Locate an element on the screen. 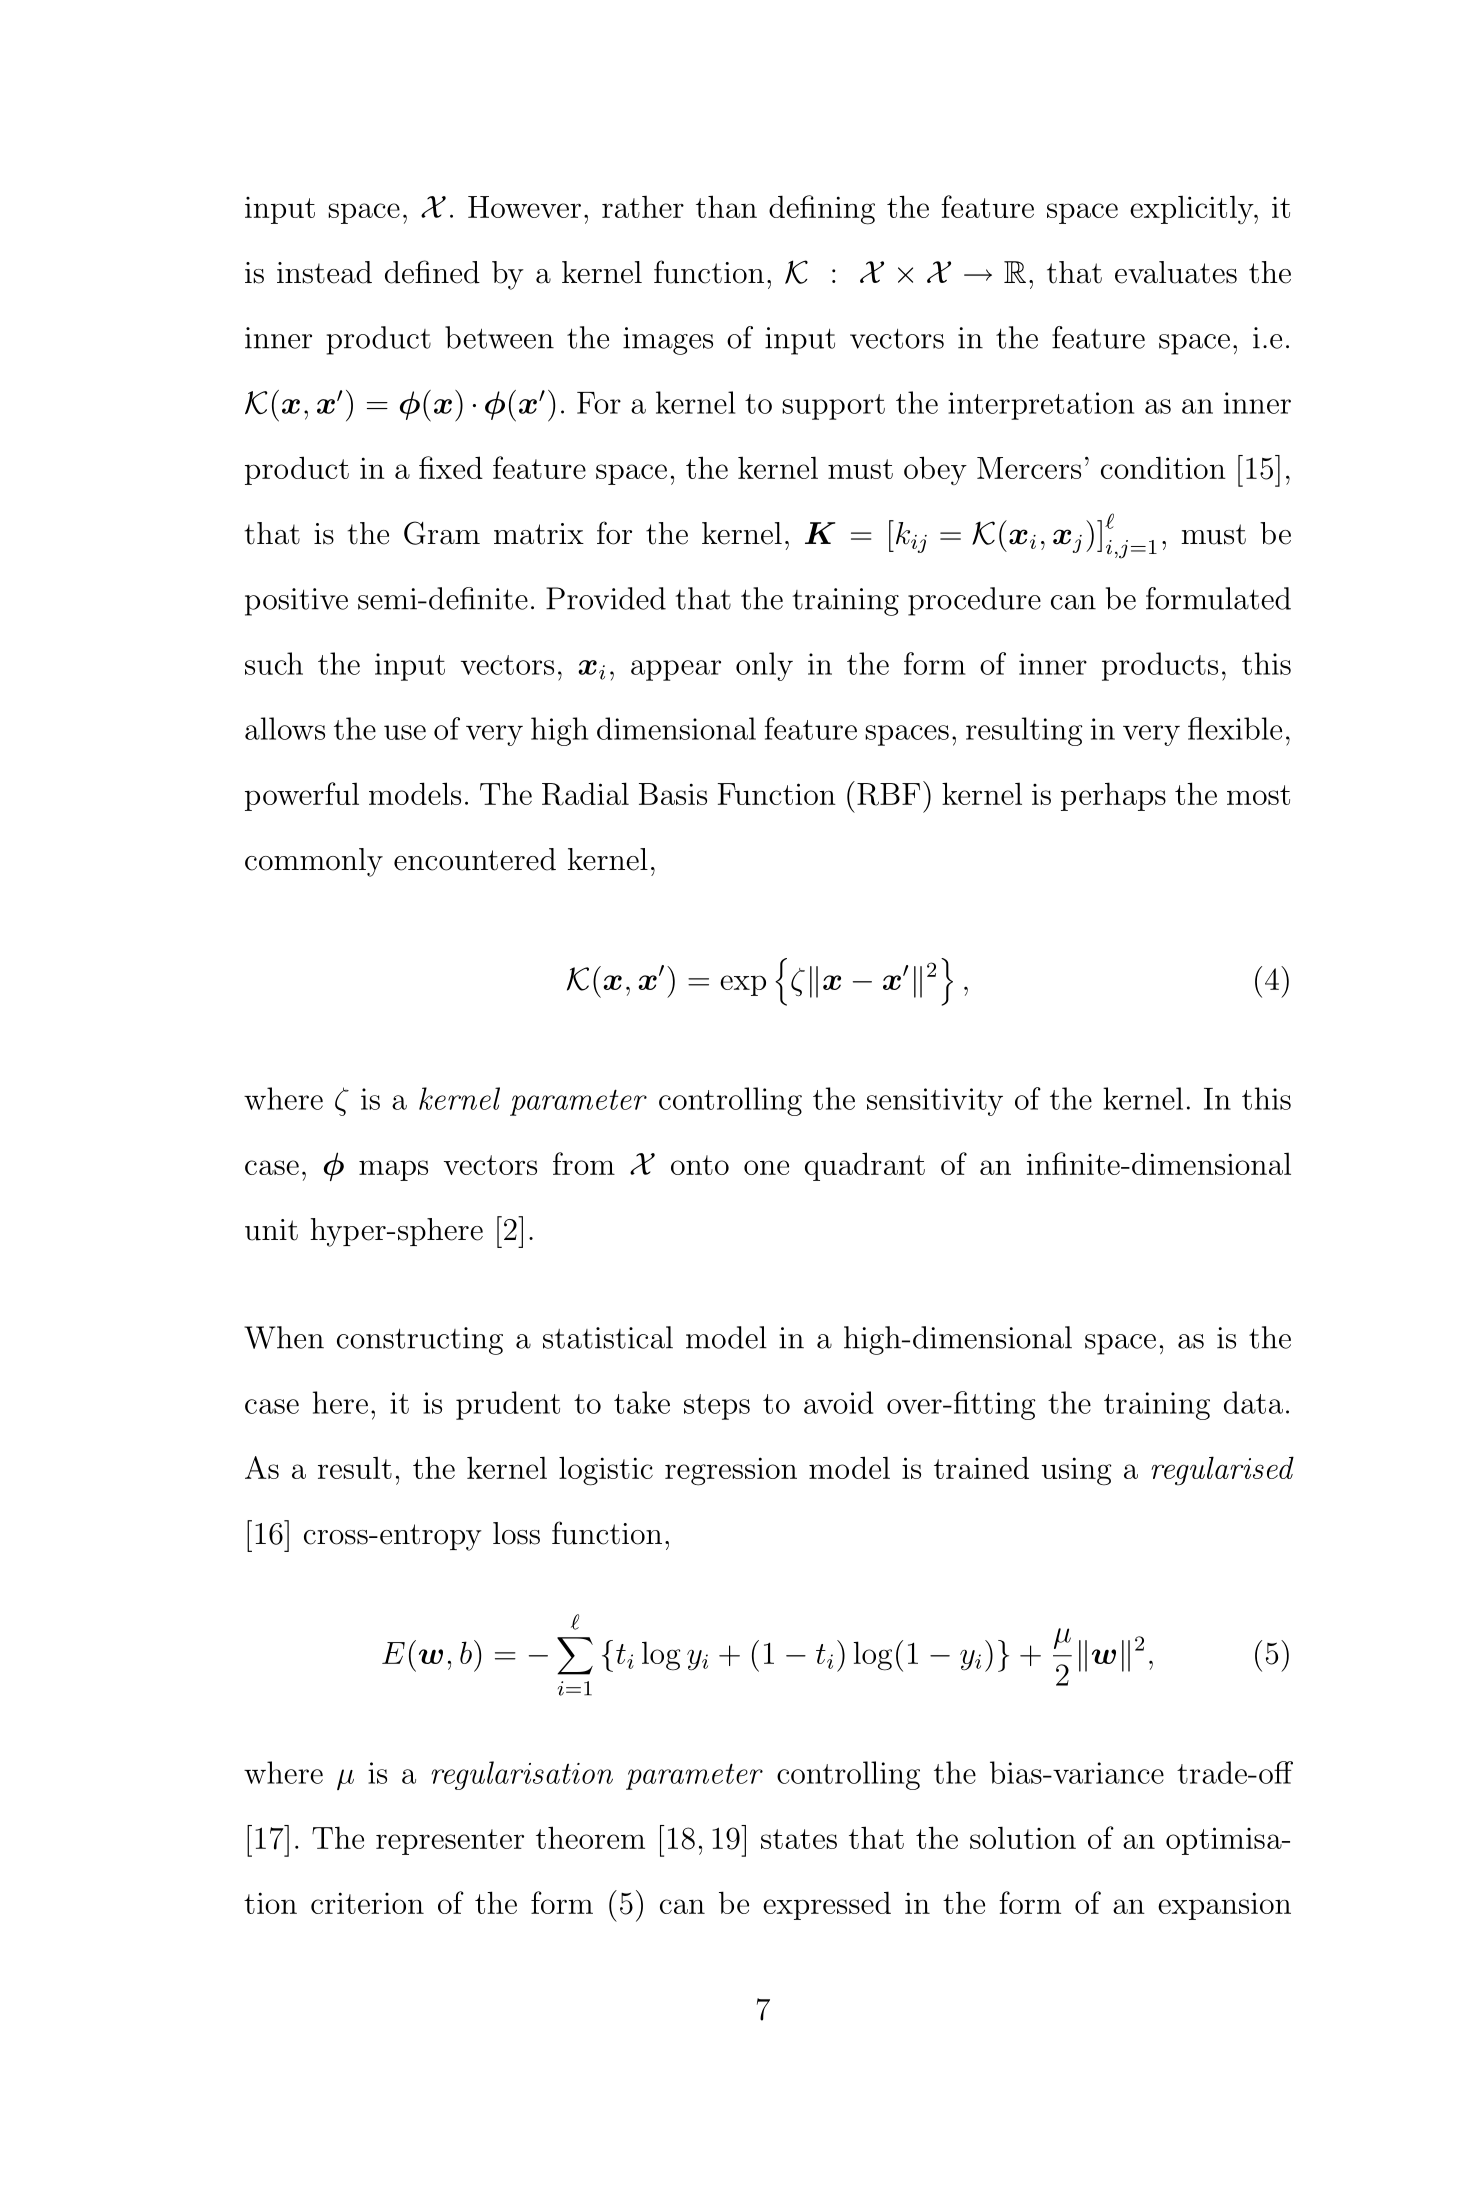 This screenshot has height=2211, width=1483. flexible is located at coordinates (1235, 728).
